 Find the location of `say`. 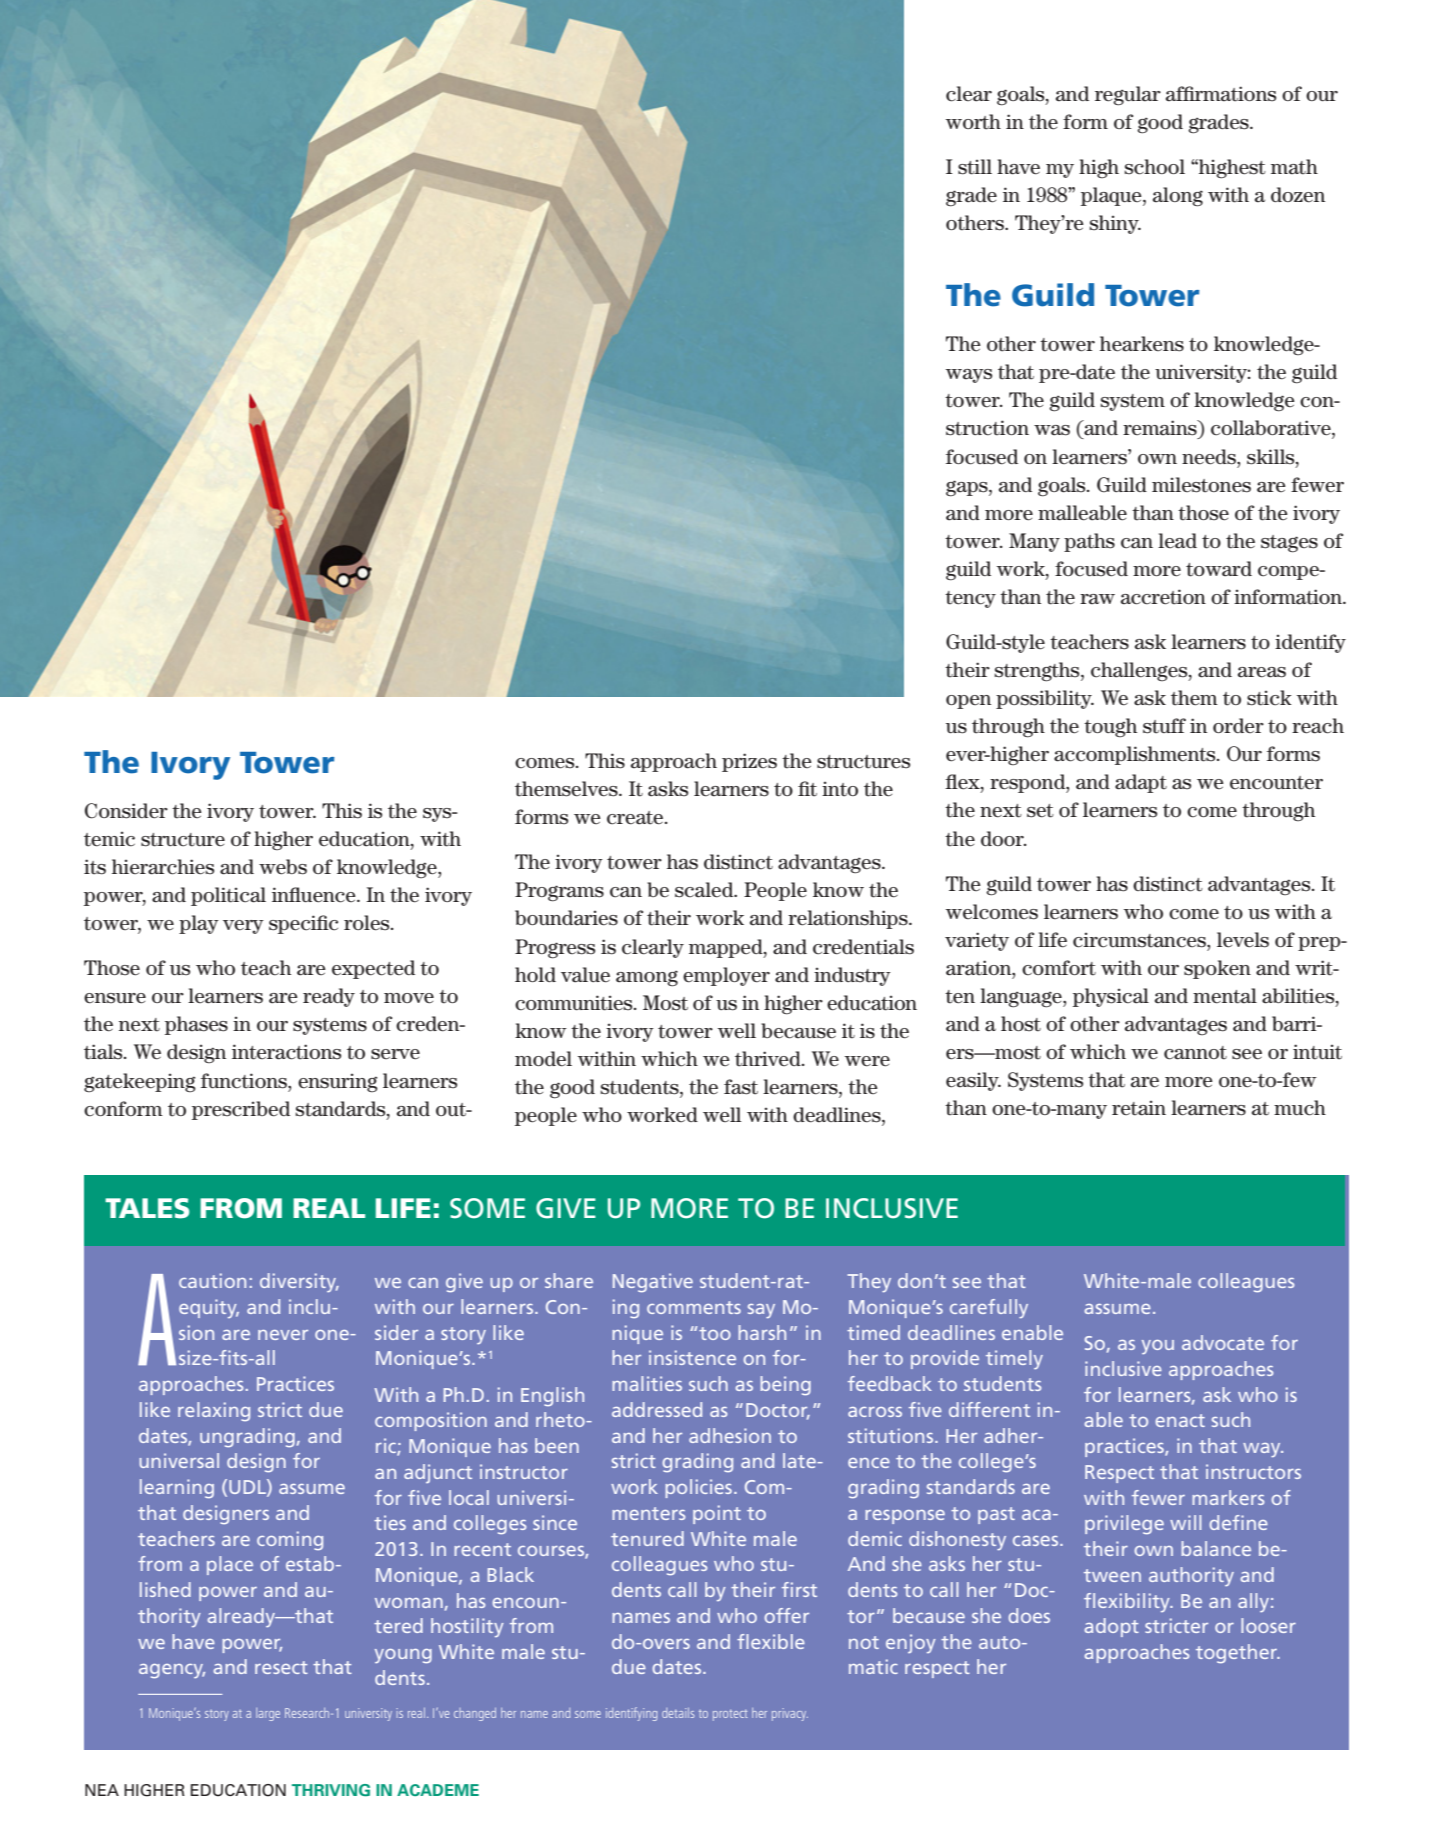

say is located at coordinates (761, 1311).
